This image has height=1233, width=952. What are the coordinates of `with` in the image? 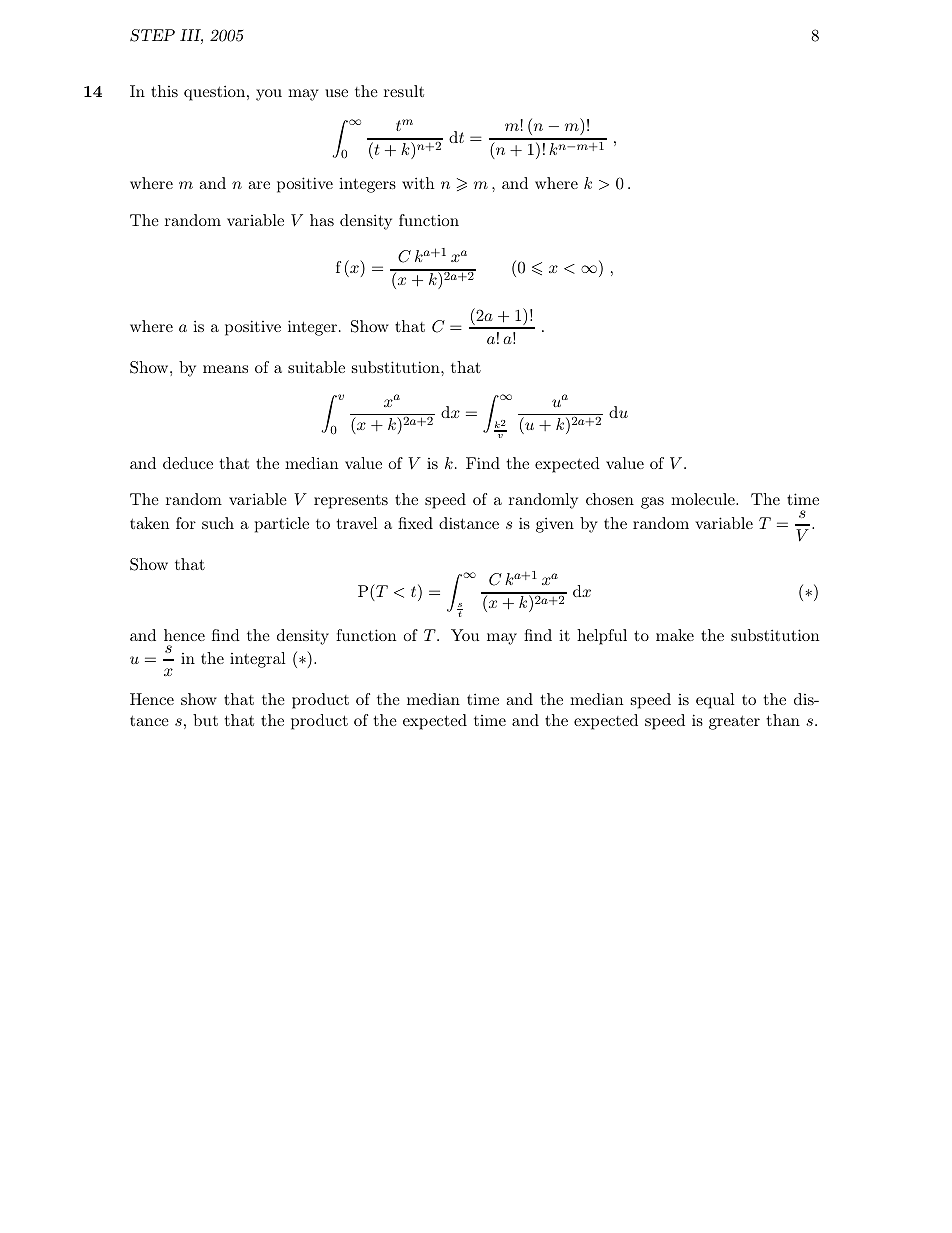 It's located at (418, 183).
